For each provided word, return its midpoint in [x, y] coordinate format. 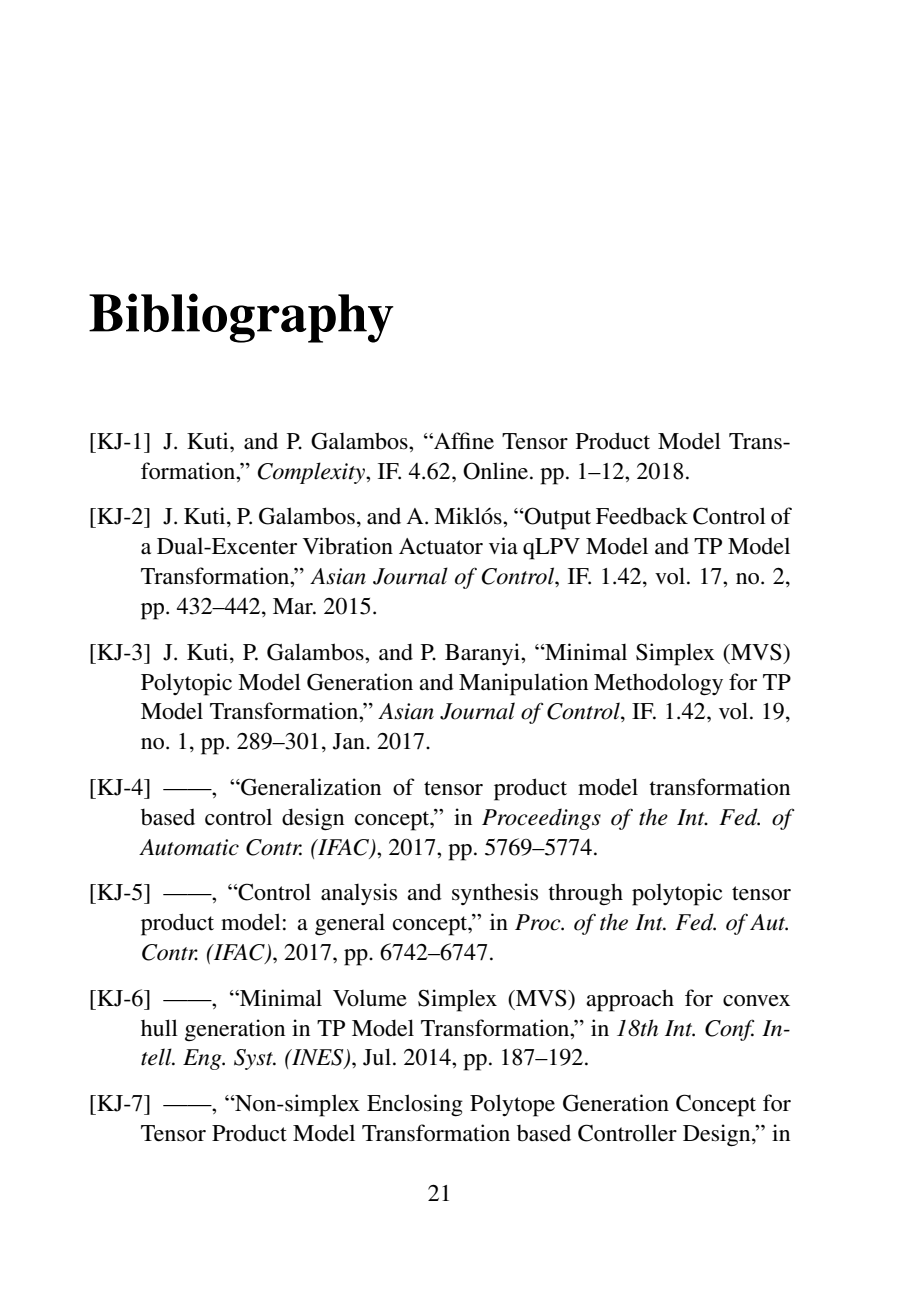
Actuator [441, 546]
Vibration [348, 546]
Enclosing [415, 1105]
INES [318, 1058]
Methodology [658, 684]
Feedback [642, 516]
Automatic [189, 847]
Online [495, 471]
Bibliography [241, 318]
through [585, 894]
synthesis [495, 894]
